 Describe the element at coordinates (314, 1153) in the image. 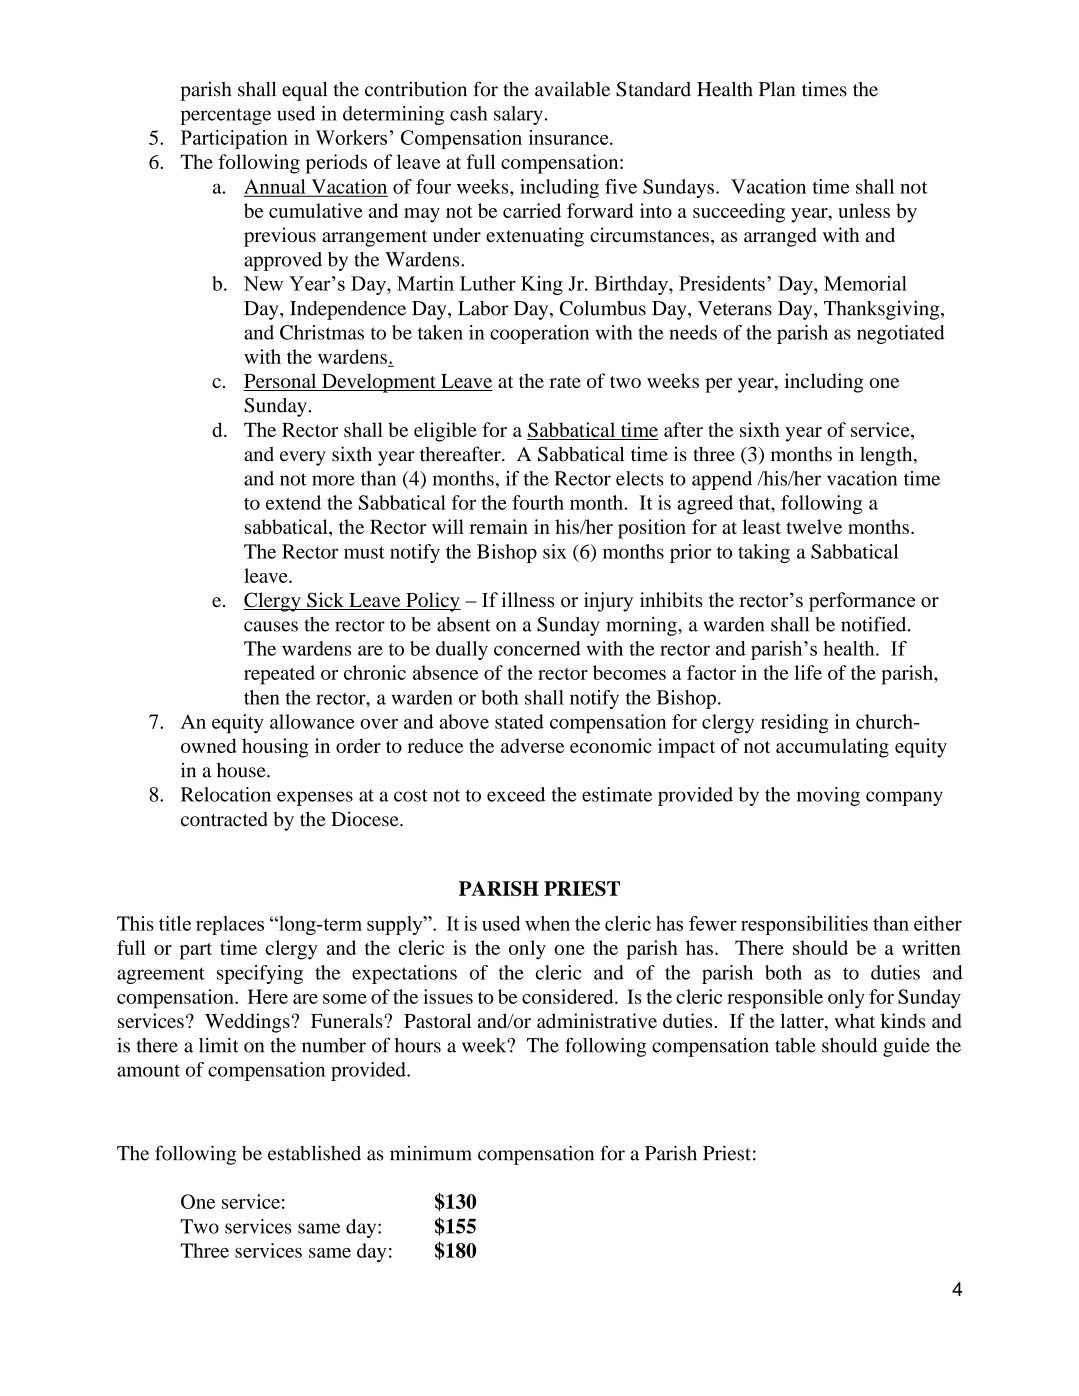

I see `established` at that location.
